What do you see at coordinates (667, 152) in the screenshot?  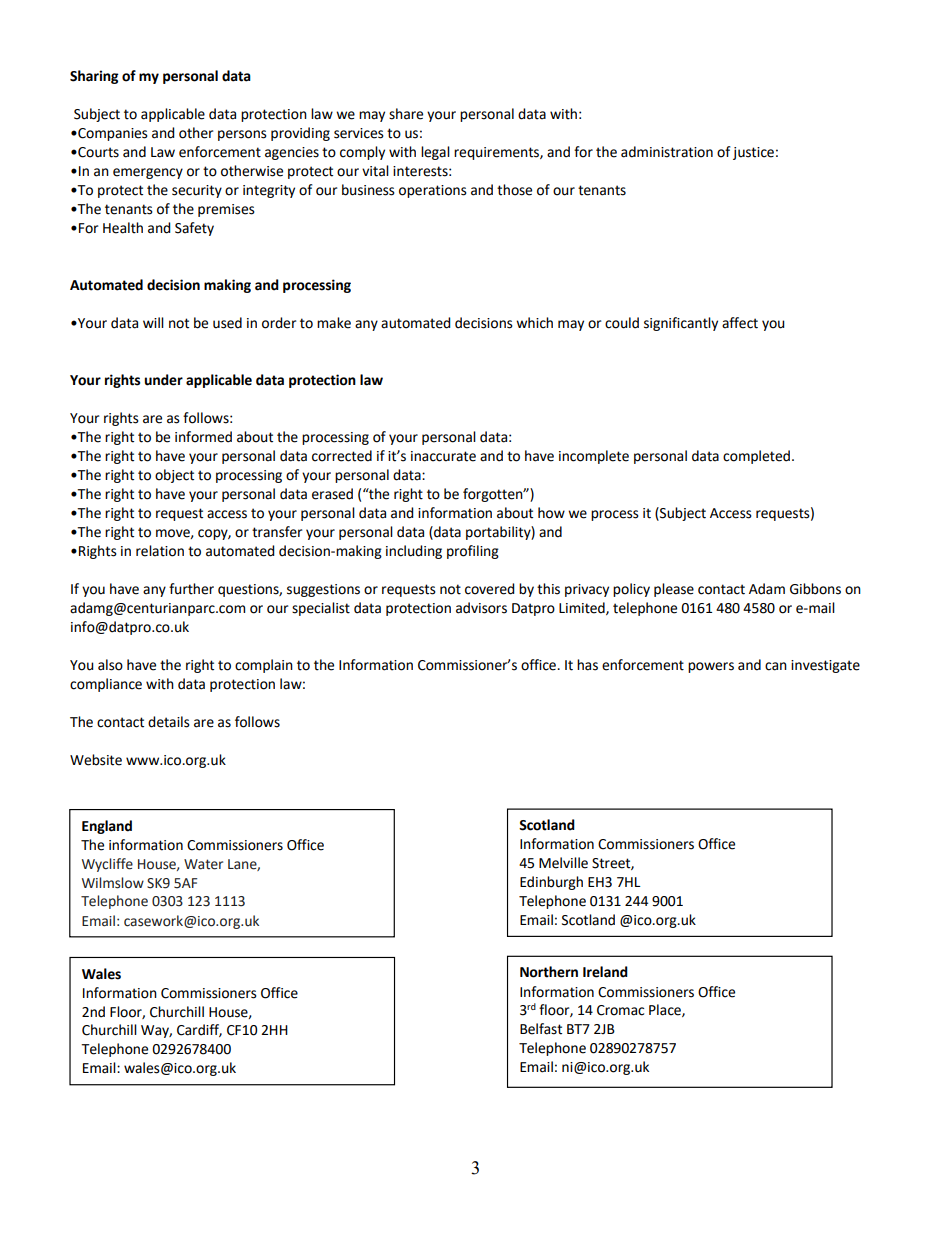 I see `administration` at bounding box center [667, 152].
